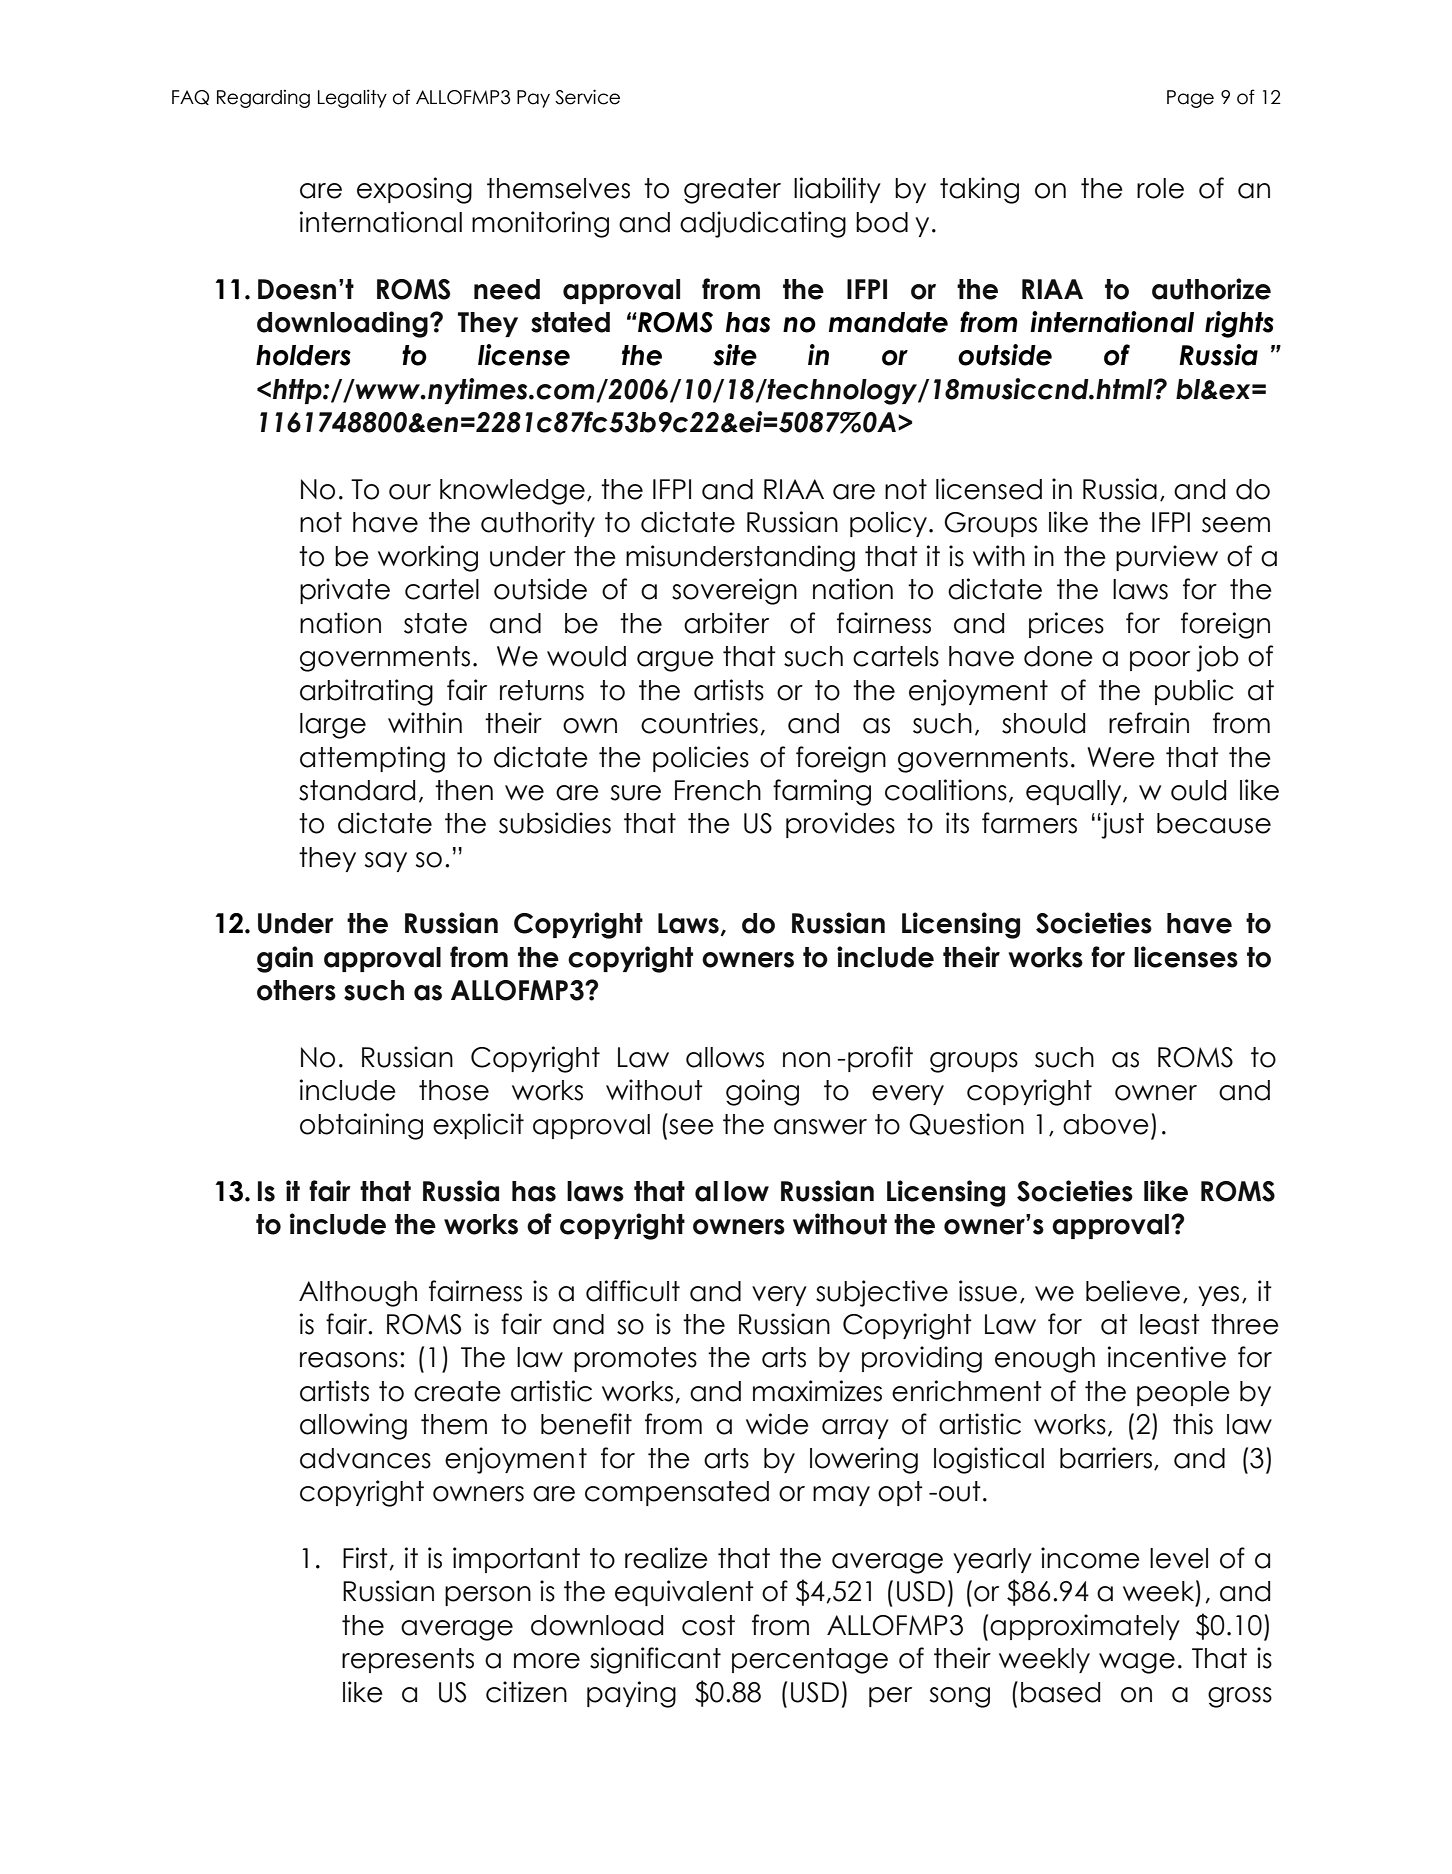 The image size is (1452, 1874). Describe the element at coordinates (408, 1660) in the screenshot. I see `represents` at that location.
